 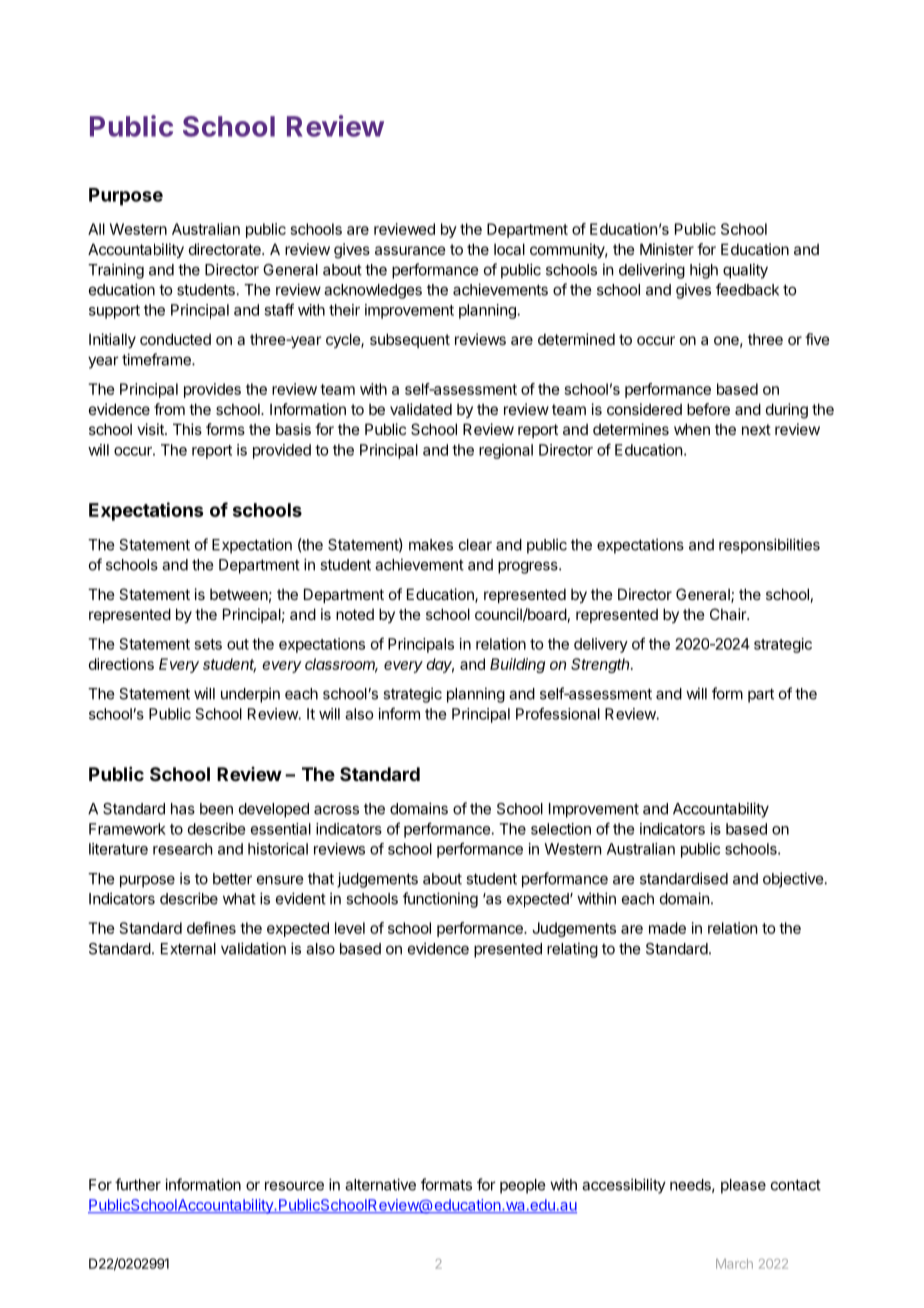 I want to click on Training, so click(x=116, y=271).
